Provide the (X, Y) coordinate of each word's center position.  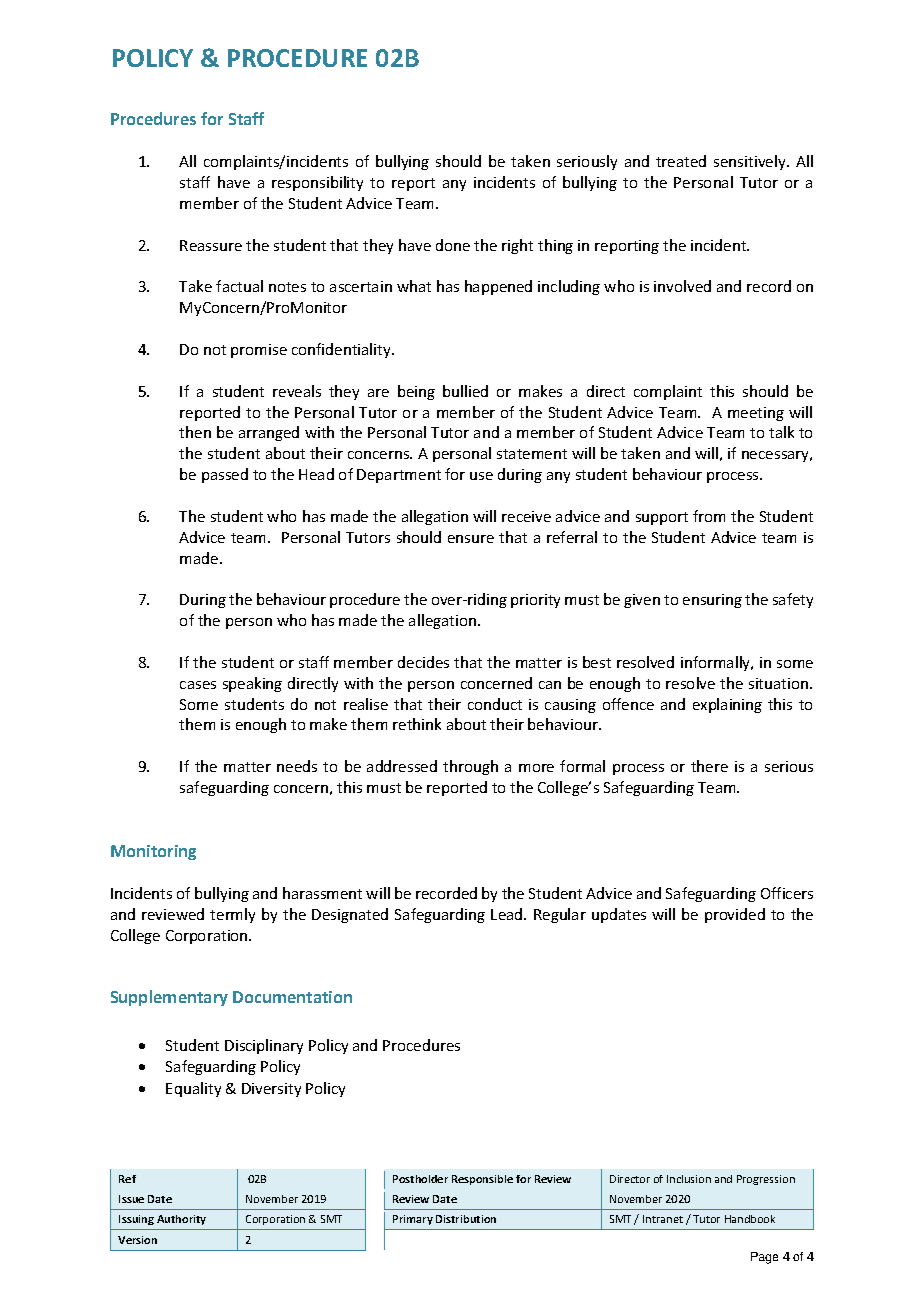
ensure (471, 539)
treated (681, 161)
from (709, 516)
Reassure (211, 245)
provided (735, 915)
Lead (508, 914)
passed (225, 475)
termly (232, 915)
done (453, 245)
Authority (181, 1220)
